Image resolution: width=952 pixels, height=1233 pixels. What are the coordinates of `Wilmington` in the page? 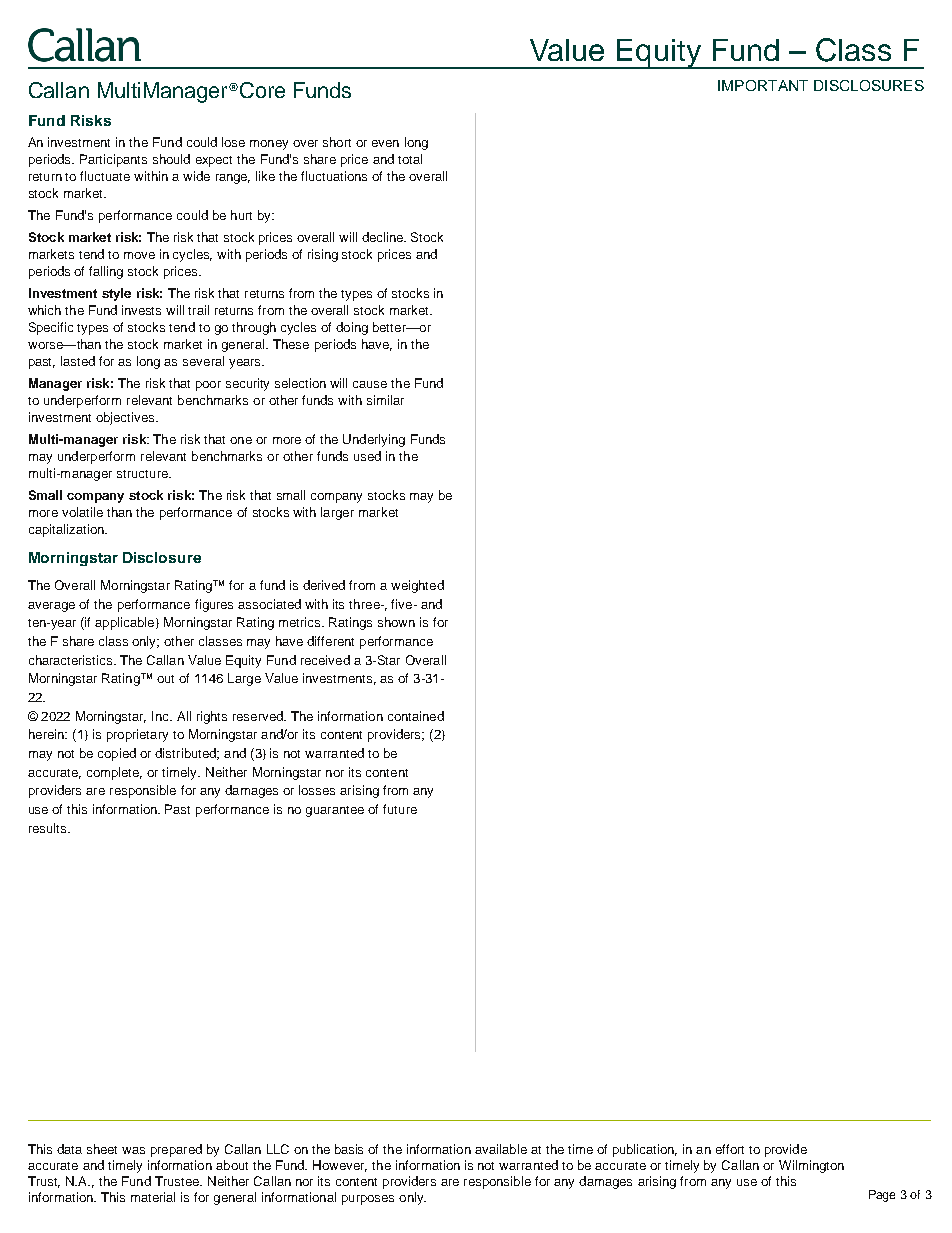 It's located at (811, 1166).
